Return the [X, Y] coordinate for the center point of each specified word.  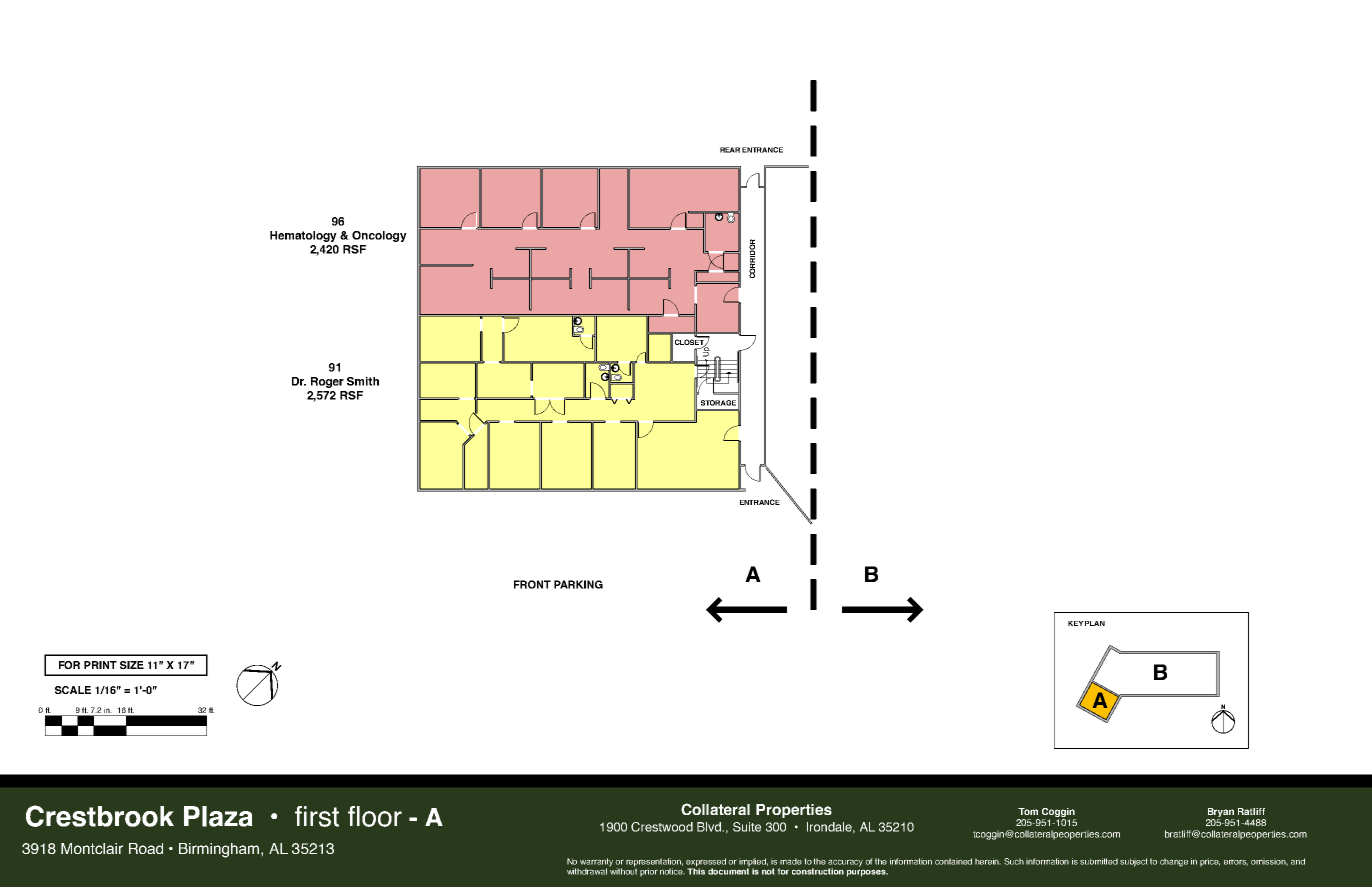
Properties [794, 811]
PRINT [100, 665]
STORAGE [718, 403]
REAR [730, 150]
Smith [363, 381]
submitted [1099, 861]
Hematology [303, 236]
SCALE [73, 690]
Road [146, 848]
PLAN [1095, 623]
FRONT [532, 584]
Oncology [379, 236]
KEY [1076, 623]
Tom [1028, 811]
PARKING [578, 584]
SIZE [132, 665]
